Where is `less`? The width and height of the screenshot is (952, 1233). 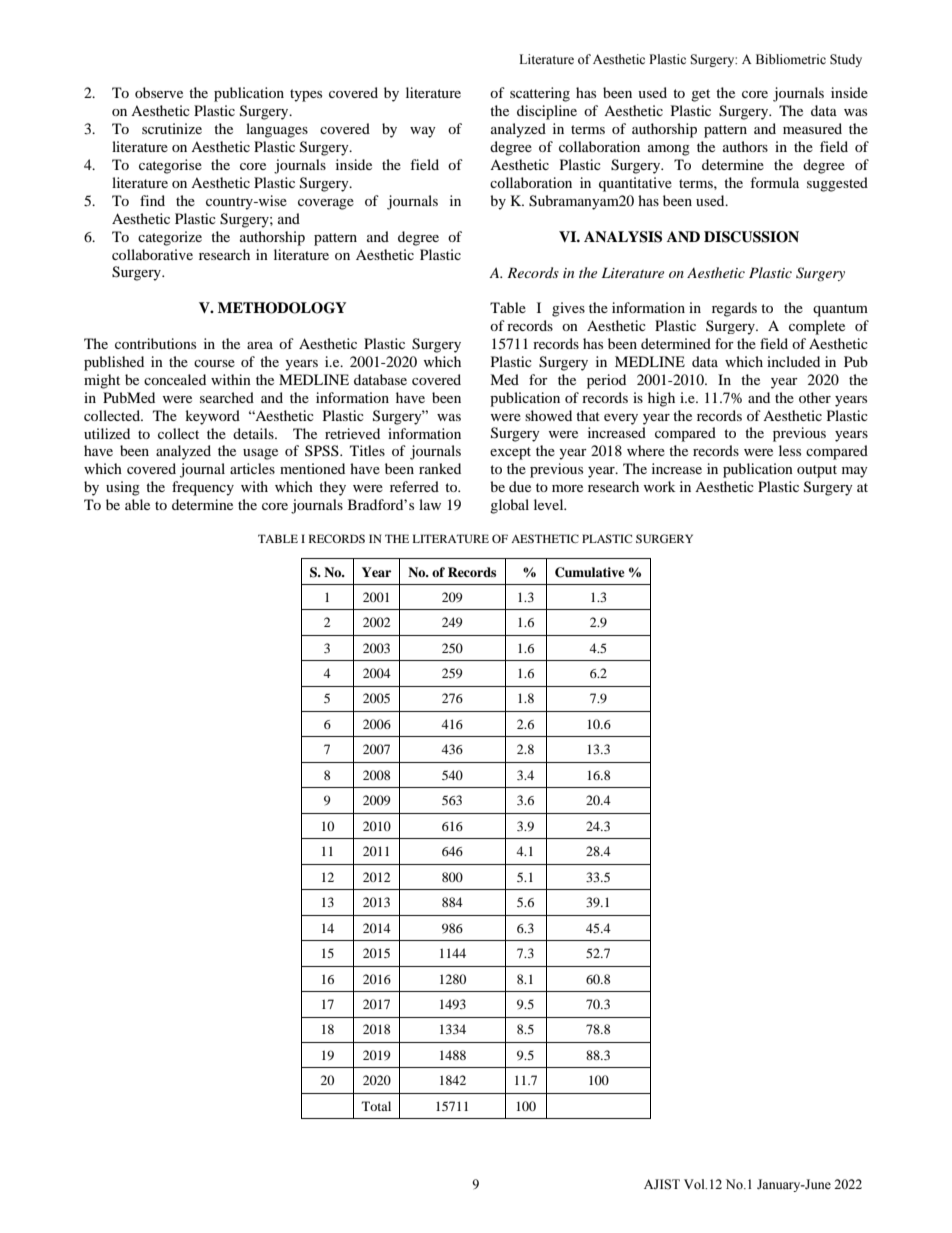
less is located at coordinates (790, 450).
